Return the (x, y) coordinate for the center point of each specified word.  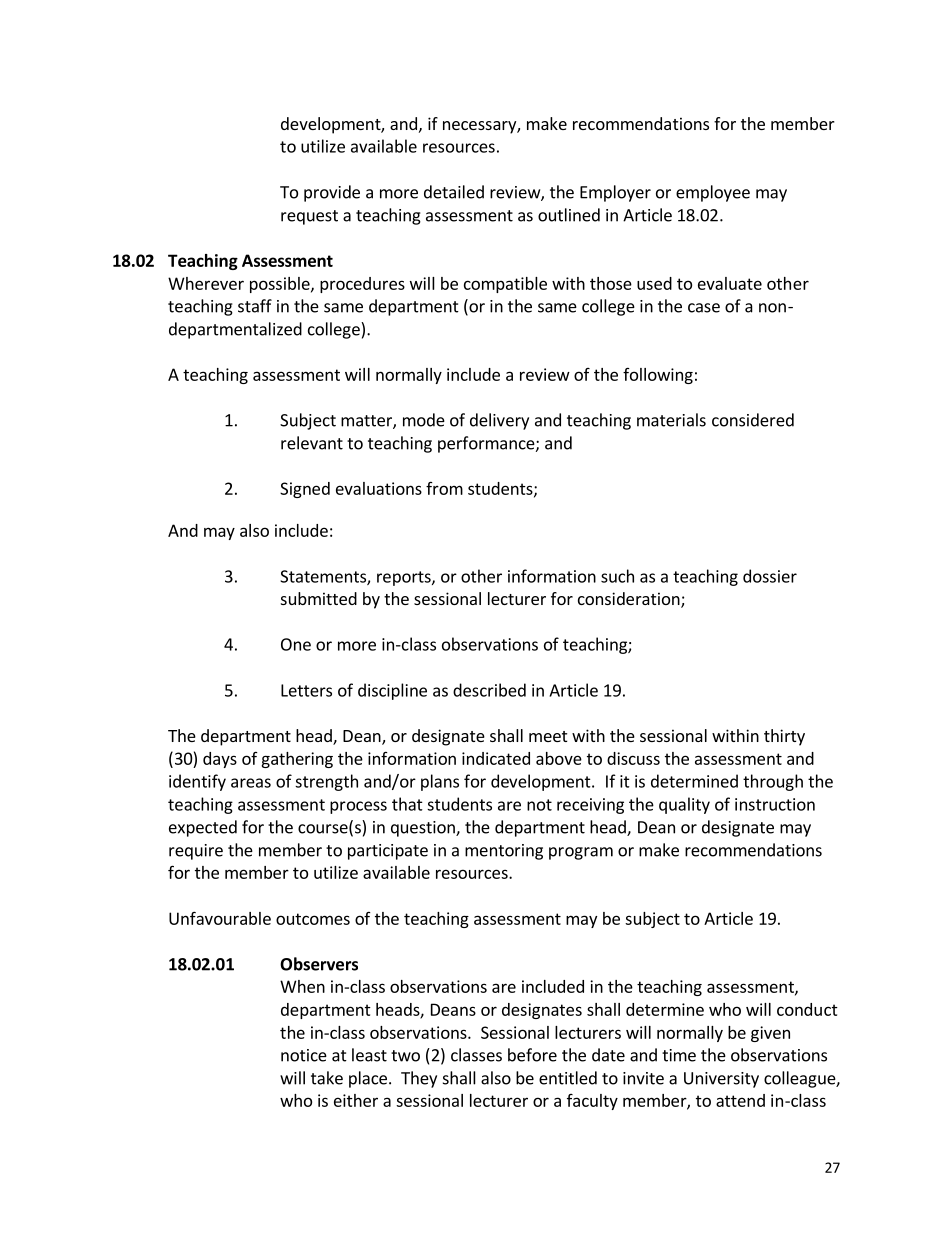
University (721, 1080)
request (309, 217)
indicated (496, 758)
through (773, 782)
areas (251, 783)
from (444, 488)
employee (713, 193)
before (532, 1055)
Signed (305, 490)
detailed (454, 192)
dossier (770, 576)
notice (304, 1055)
